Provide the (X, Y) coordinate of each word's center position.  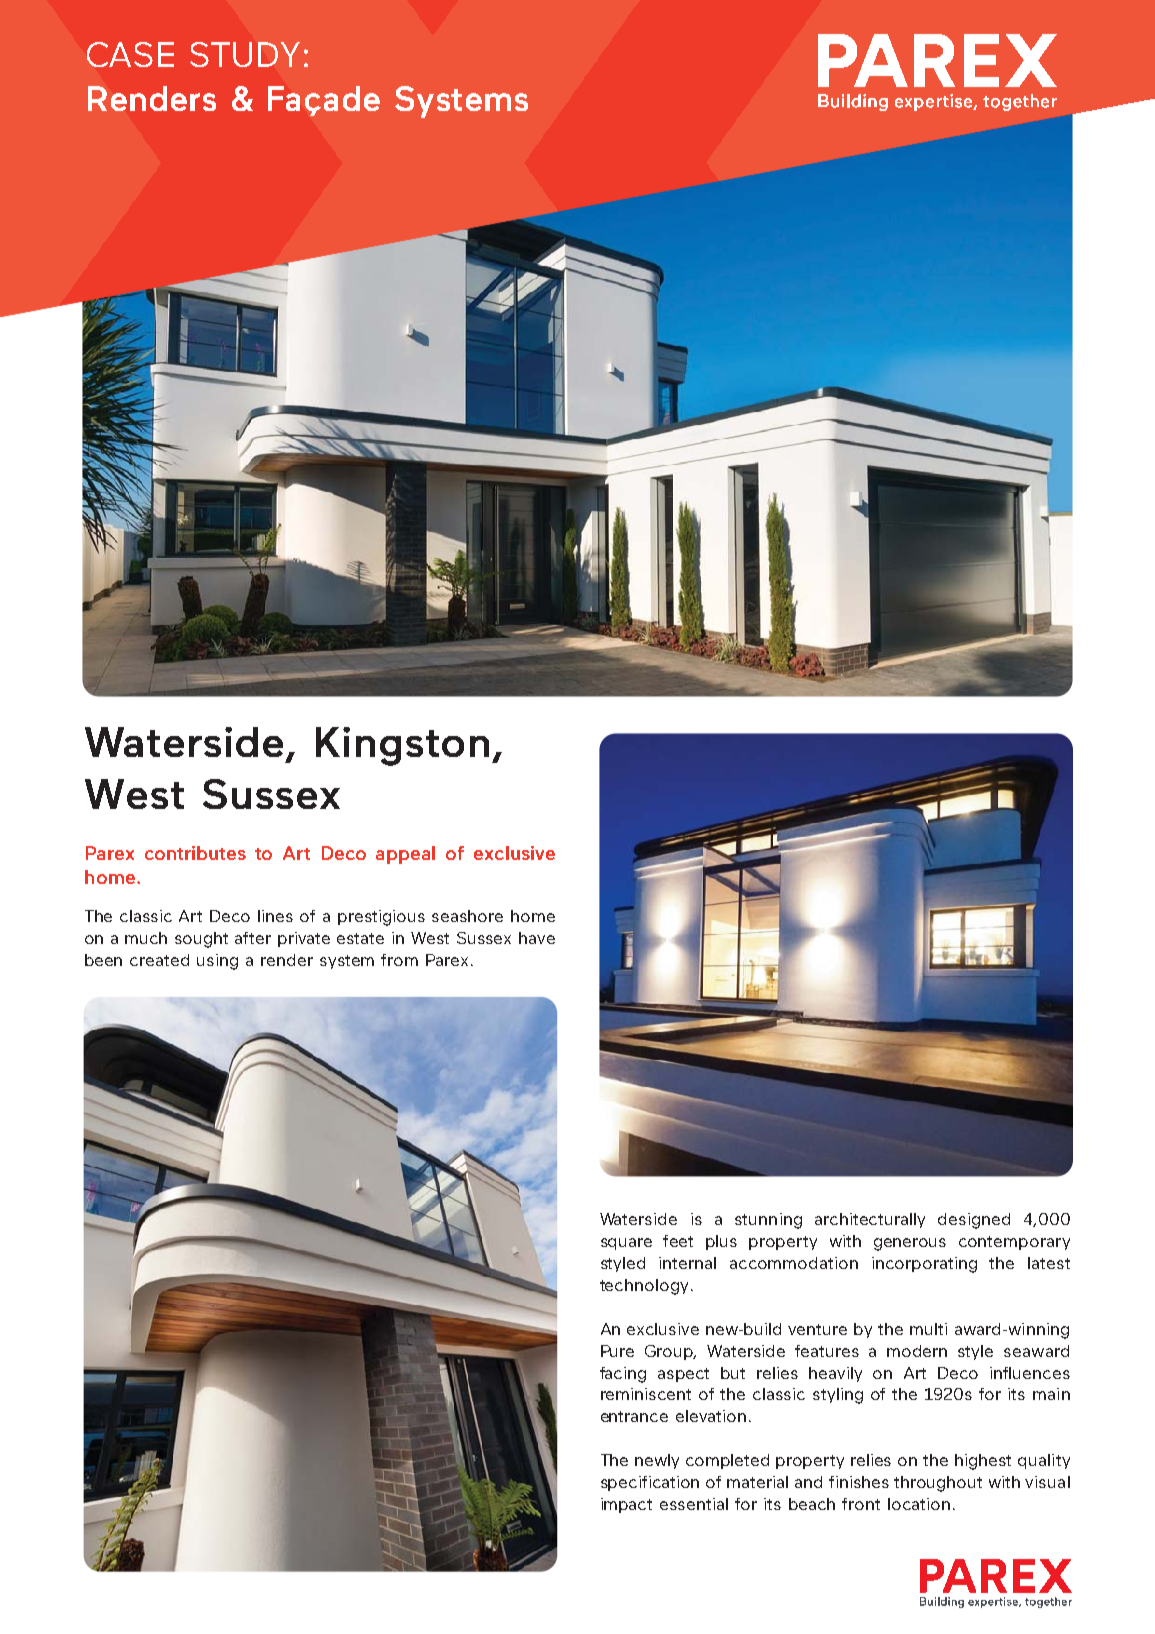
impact (626, 1505)
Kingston (402, 746)
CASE (130, 54)
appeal (405, 855)
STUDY (245, 54)
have (537, 938)
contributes (195, 853)
